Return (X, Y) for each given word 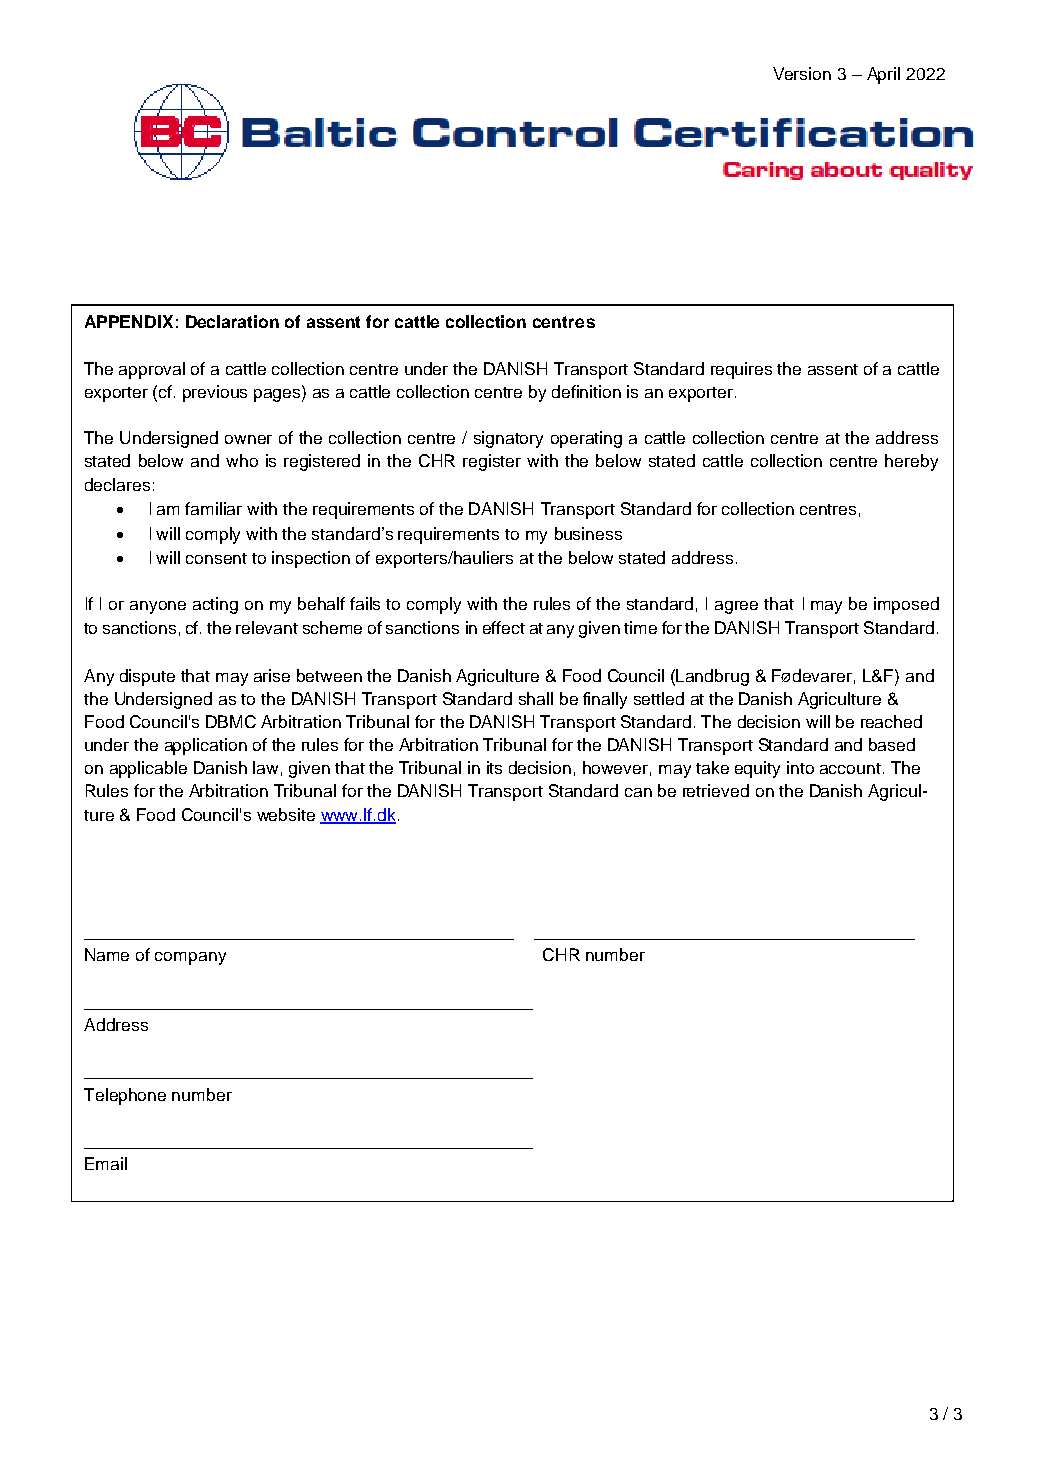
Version (802, 73)
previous (215, 393)
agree (736, 607)
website (286, 814)
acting (215, 605)
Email (106, 1163)
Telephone (125, 1096)
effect (504, 627)
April (883, 75)
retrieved (716, 790)
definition (586, 391)
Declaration (232, 321)
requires (741, 370)
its (494, 767)
